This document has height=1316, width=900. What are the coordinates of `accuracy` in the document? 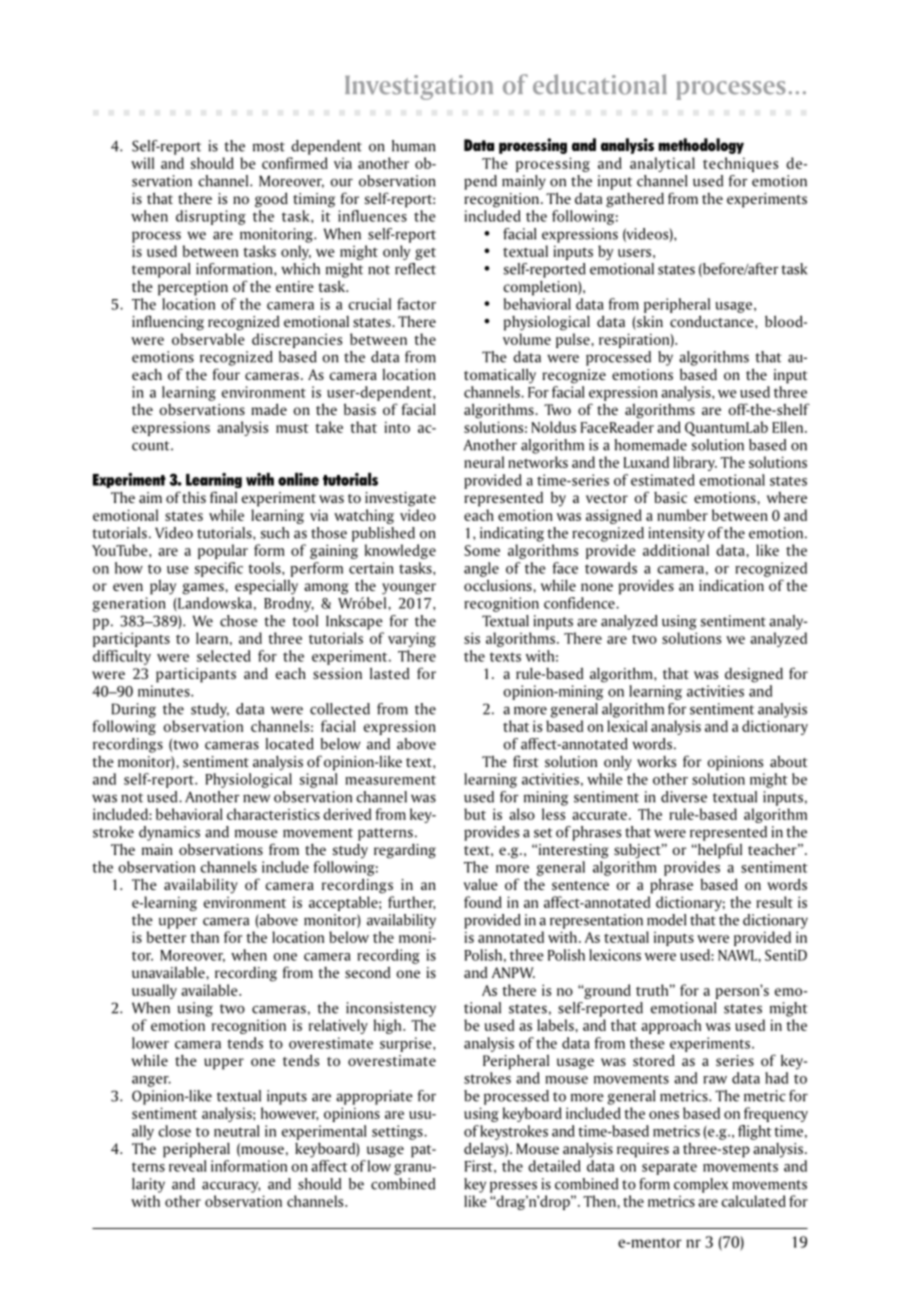 It's located at (231, 1187).
